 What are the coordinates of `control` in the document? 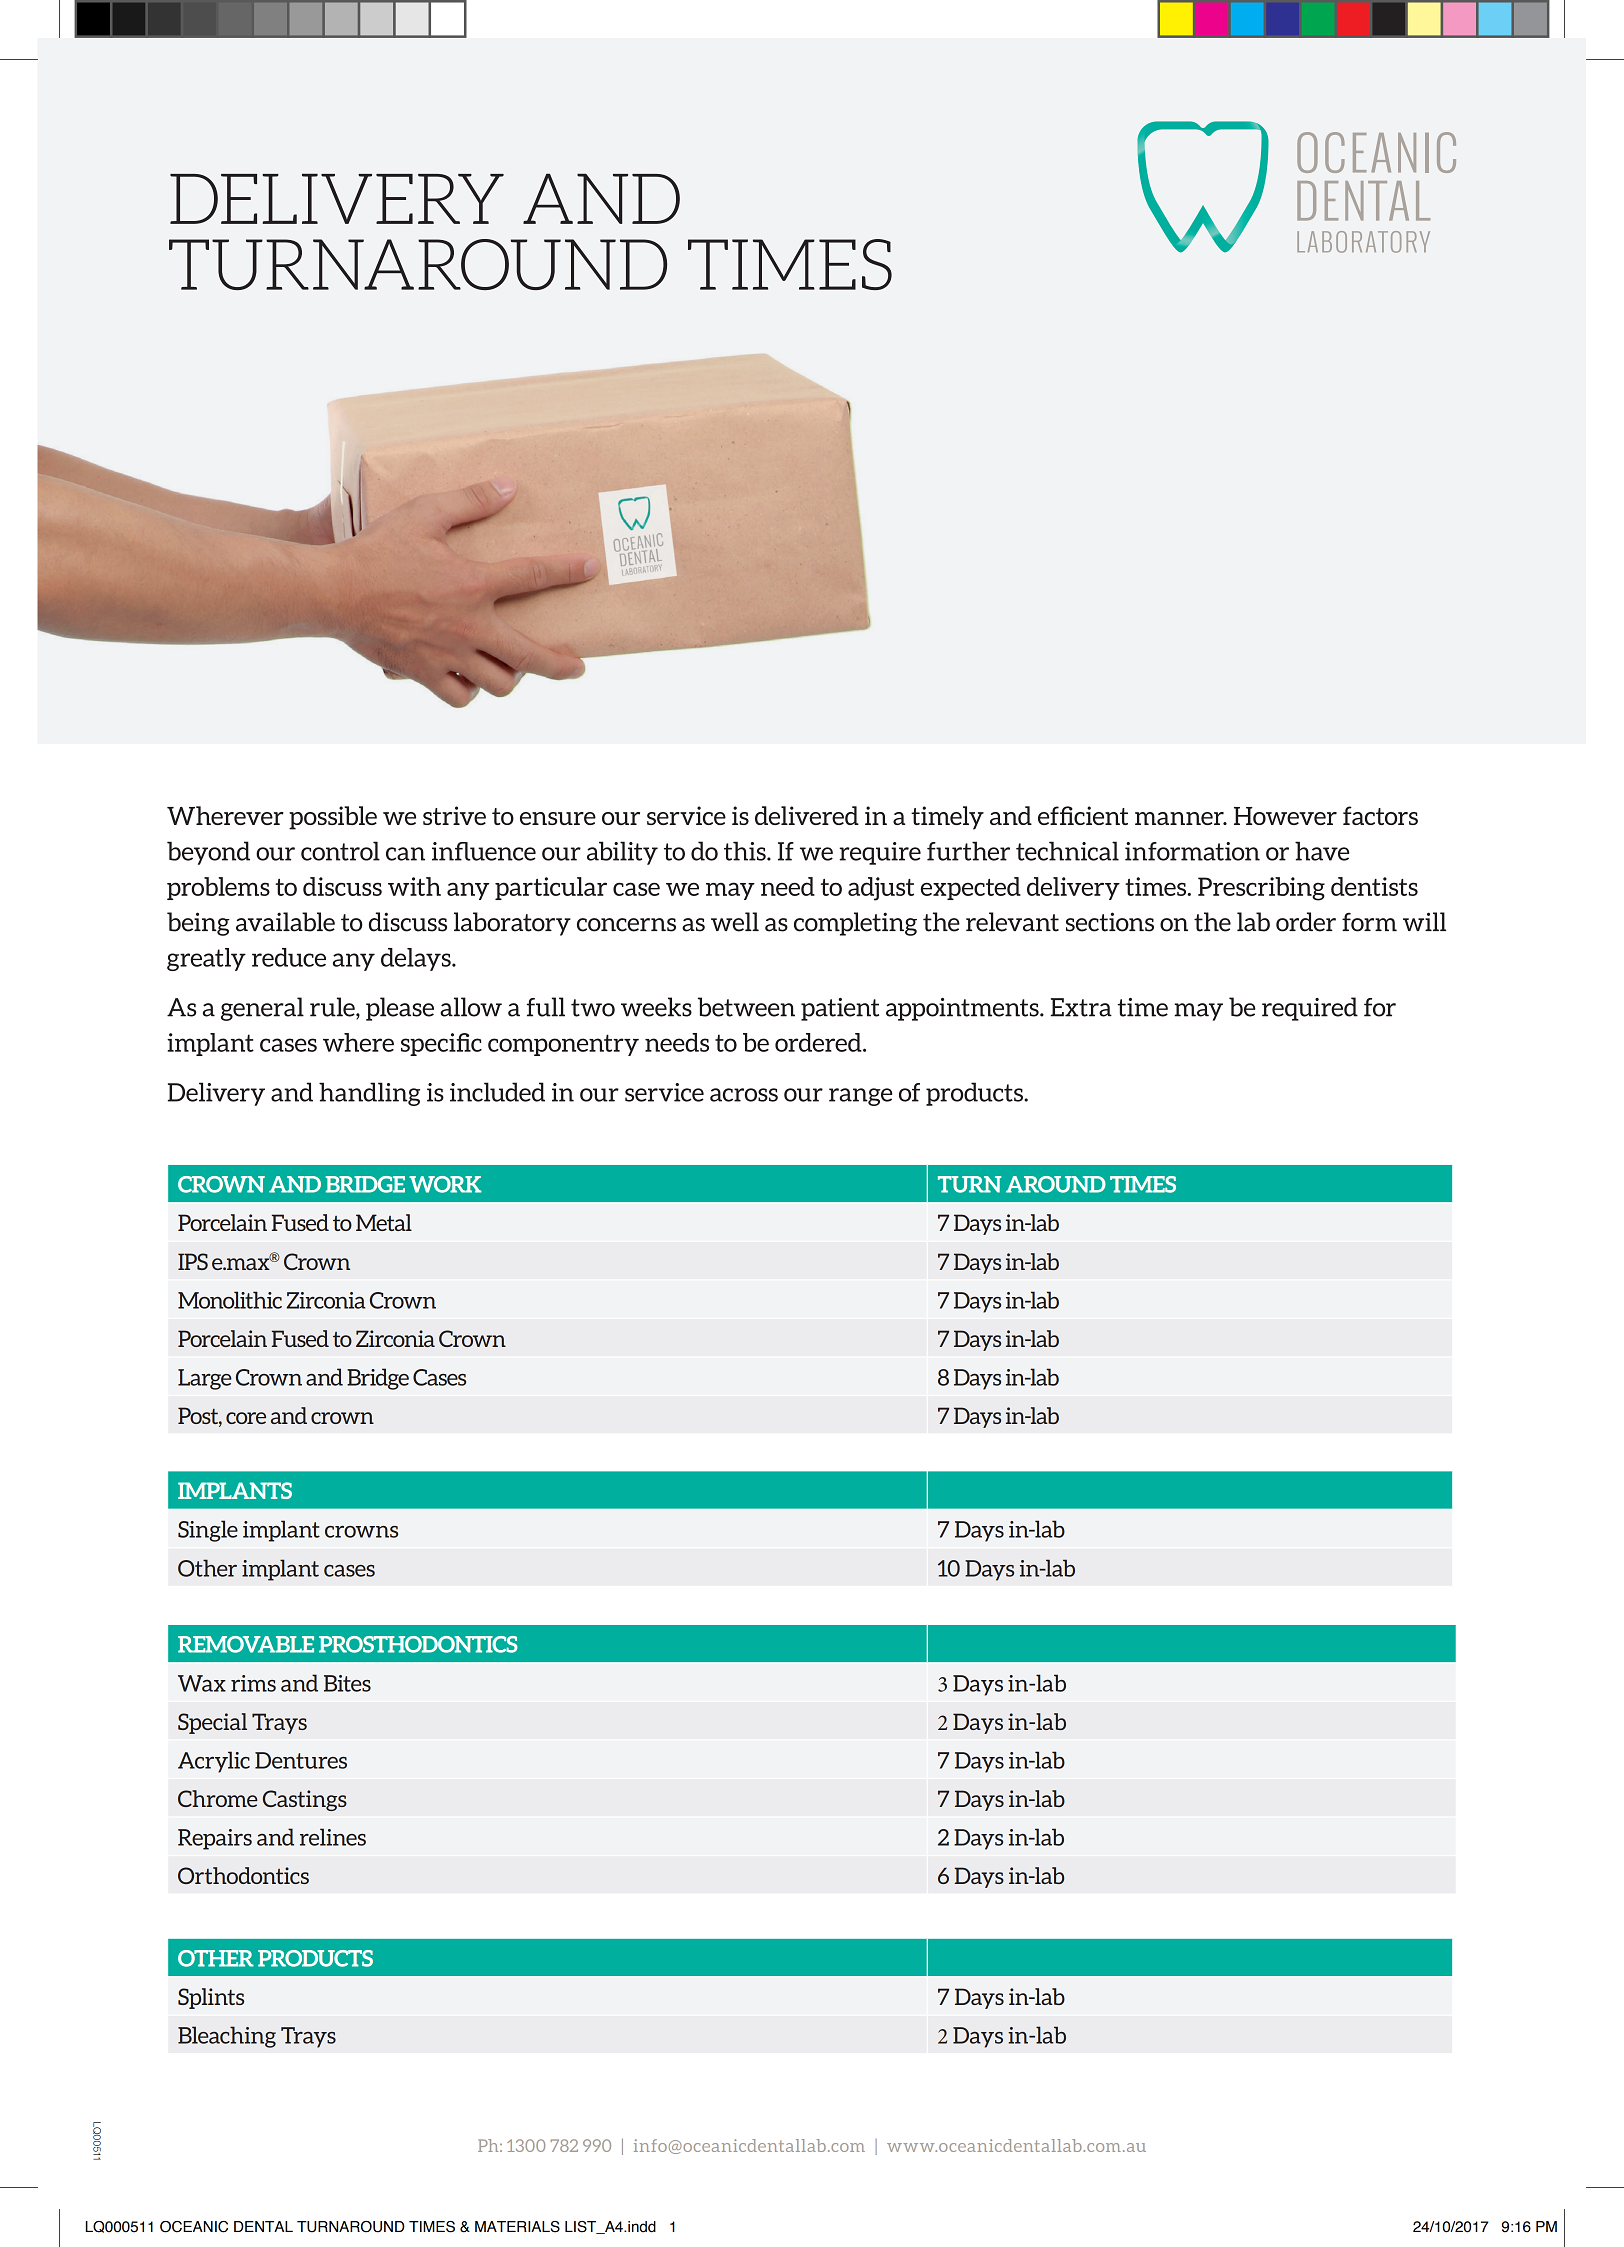 It's located at (340, 851).
